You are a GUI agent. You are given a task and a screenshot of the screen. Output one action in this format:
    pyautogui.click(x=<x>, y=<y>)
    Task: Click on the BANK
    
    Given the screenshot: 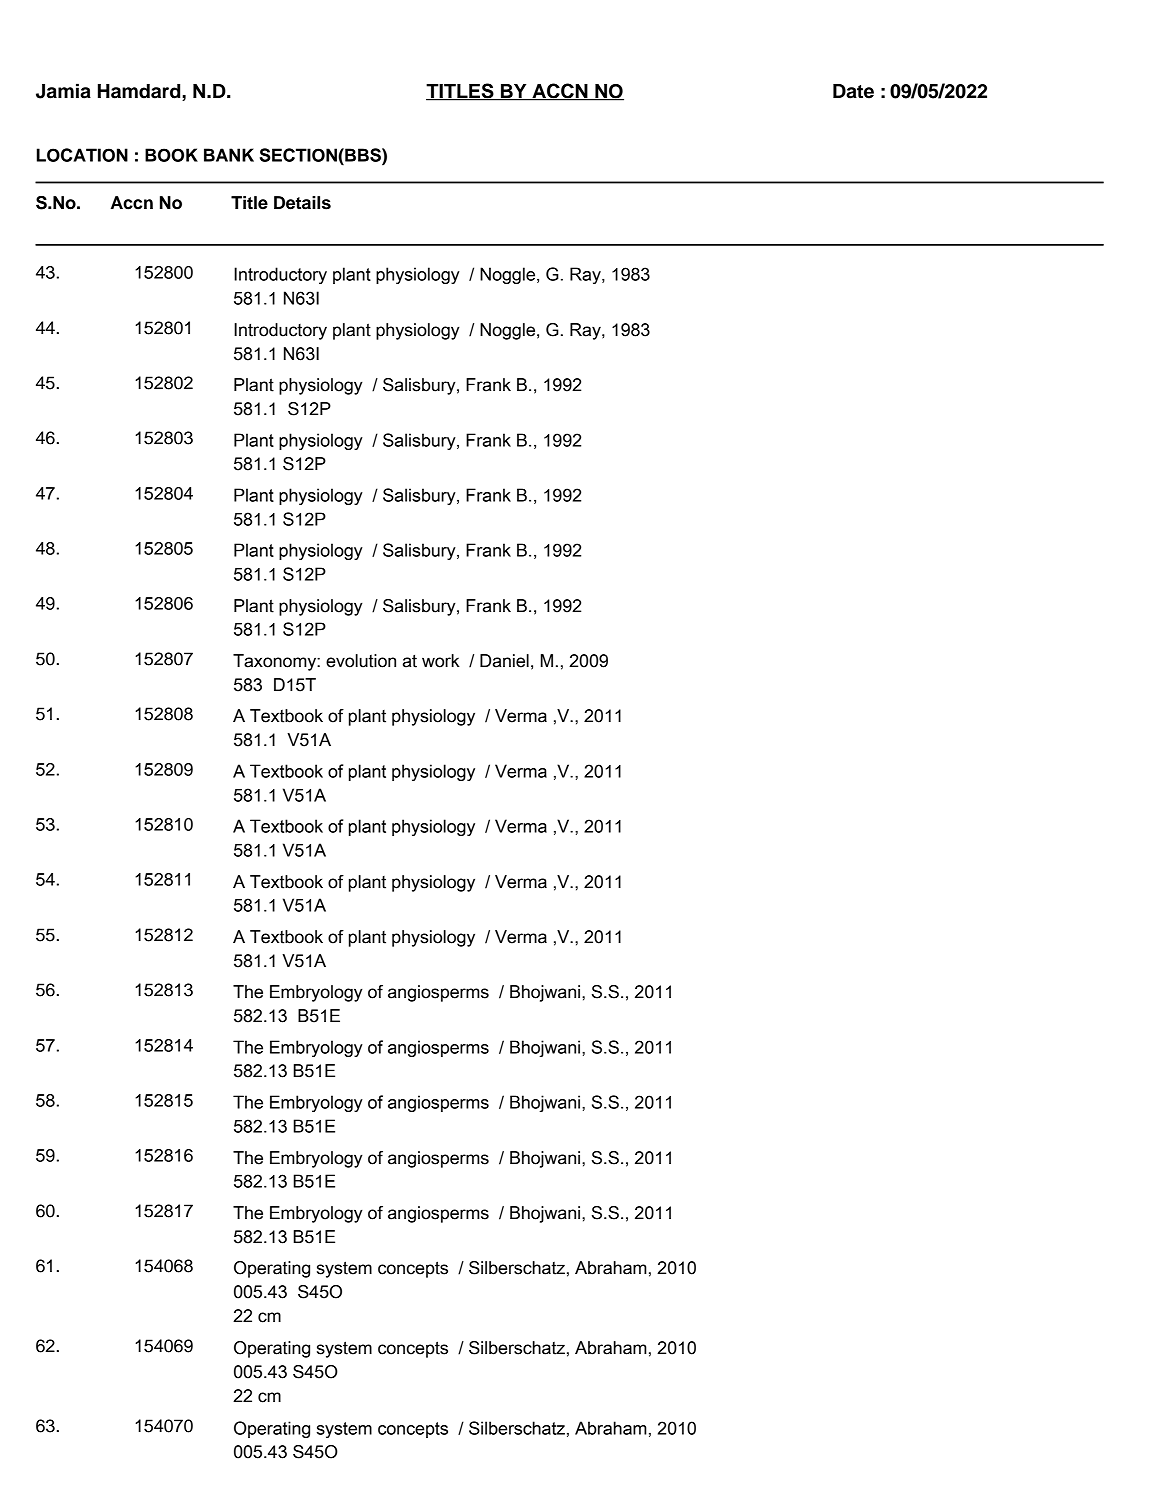 What is the action you would take?
    pyautogui.click(x=229, y=155)
